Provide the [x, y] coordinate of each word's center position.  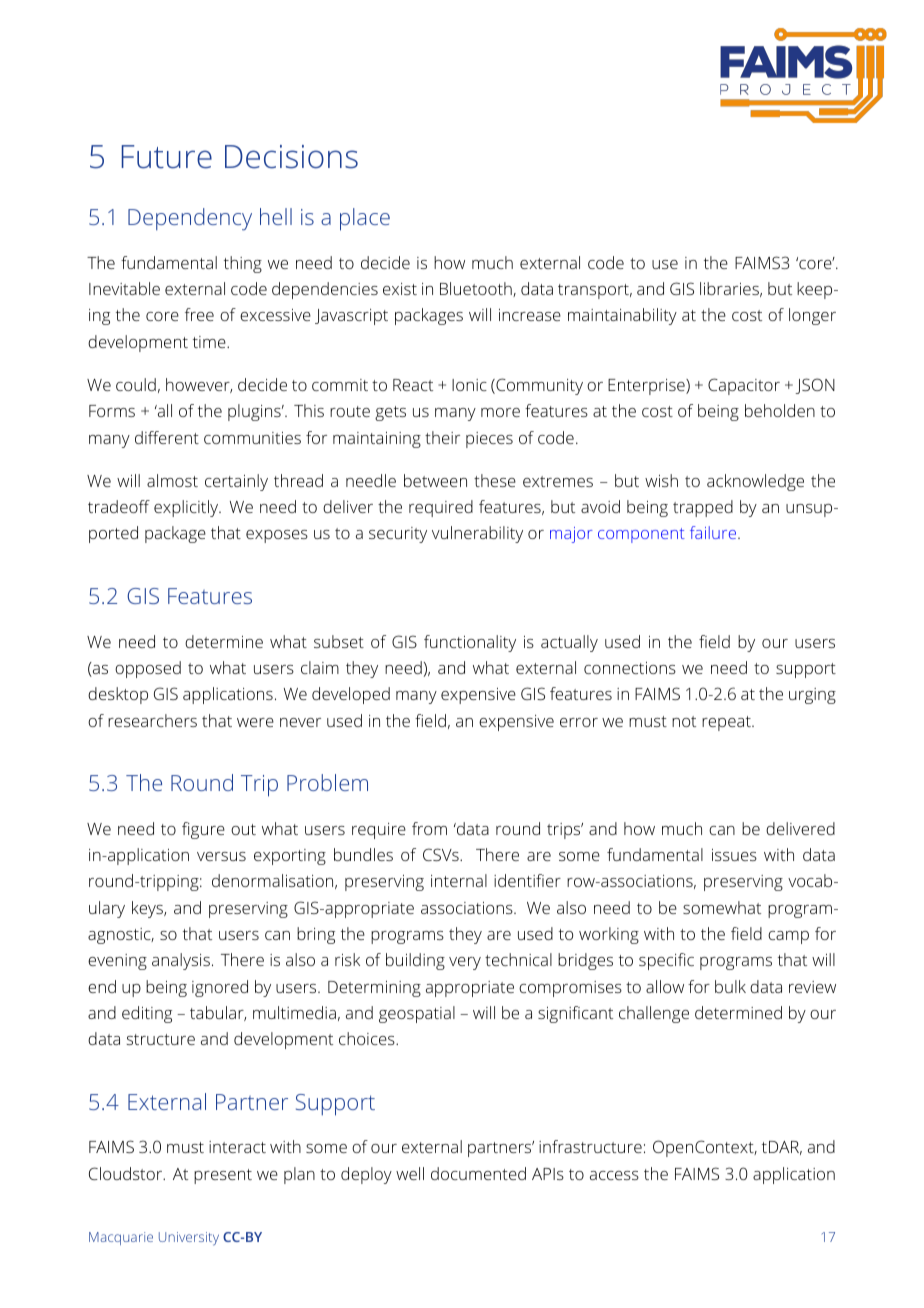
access [614, 1175]
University [189, 1239]
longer [812, 316]
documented [478, 1173]
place [365, 219]
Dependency [190, 219]
